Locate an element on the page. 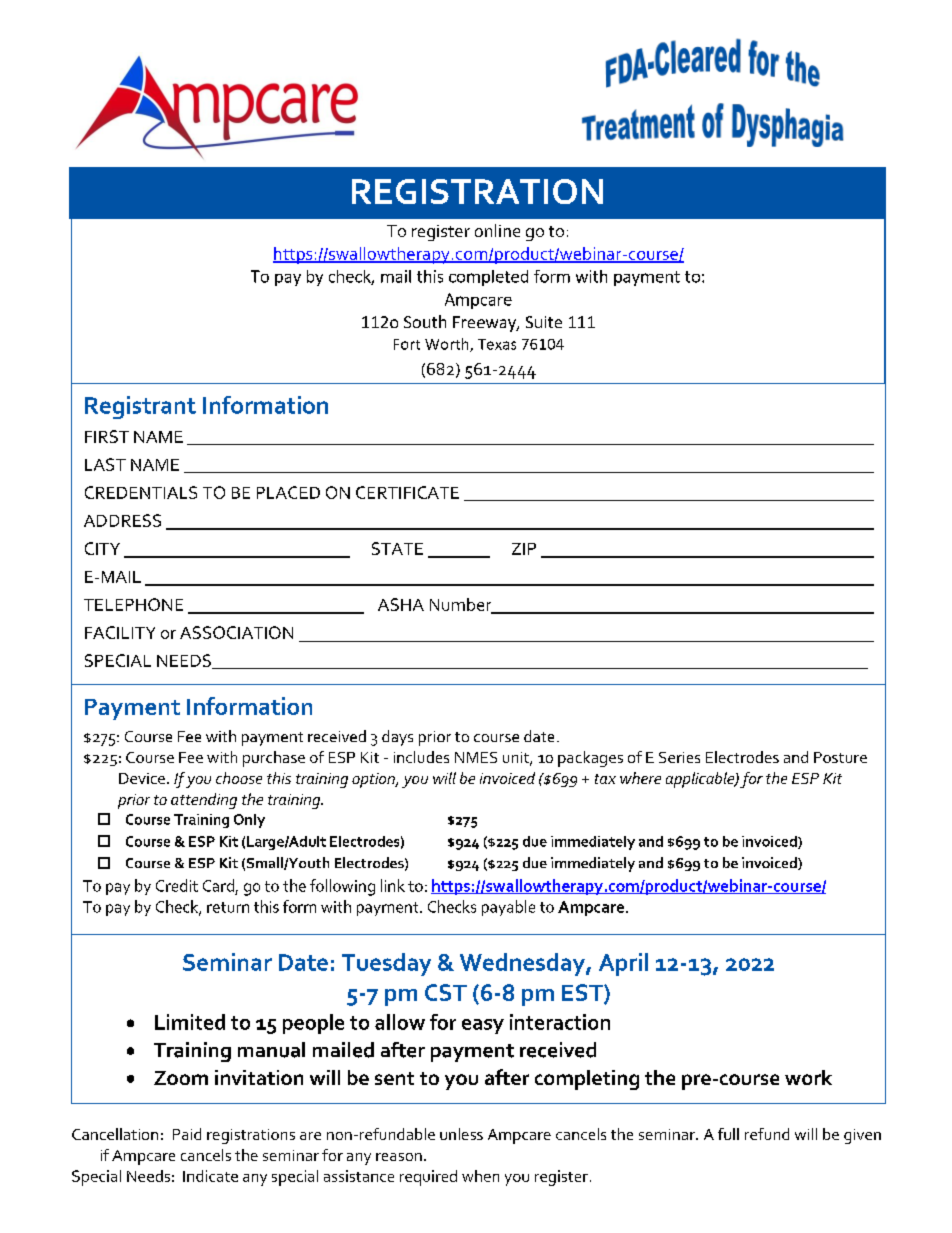 The height and width of the image is (1233, 952). purchase is located at coordinates (274, 759).
